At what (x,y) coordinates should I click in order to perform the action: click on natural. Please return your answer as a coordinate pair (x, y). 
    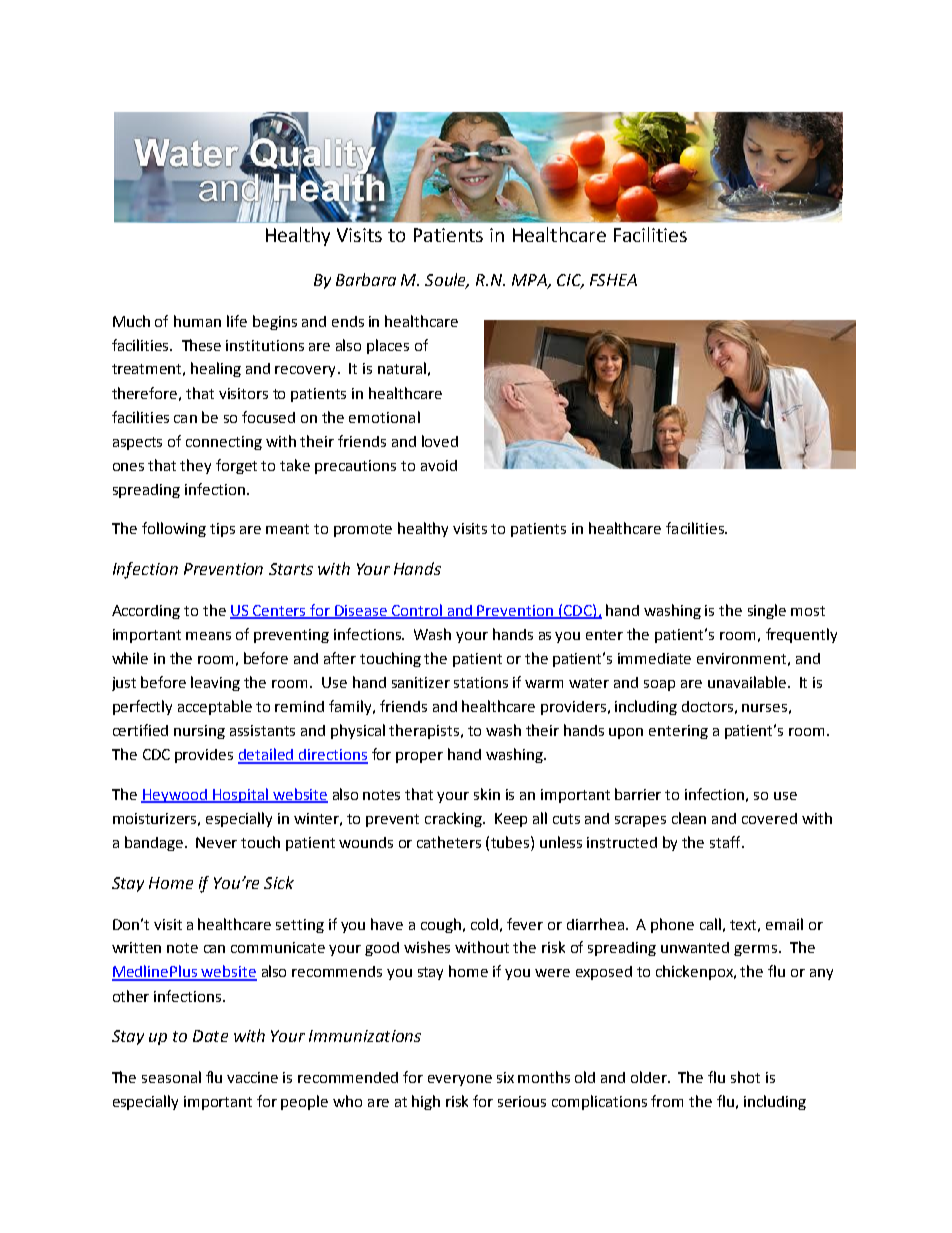
    Looking at the image, I should click on (402, 368).
